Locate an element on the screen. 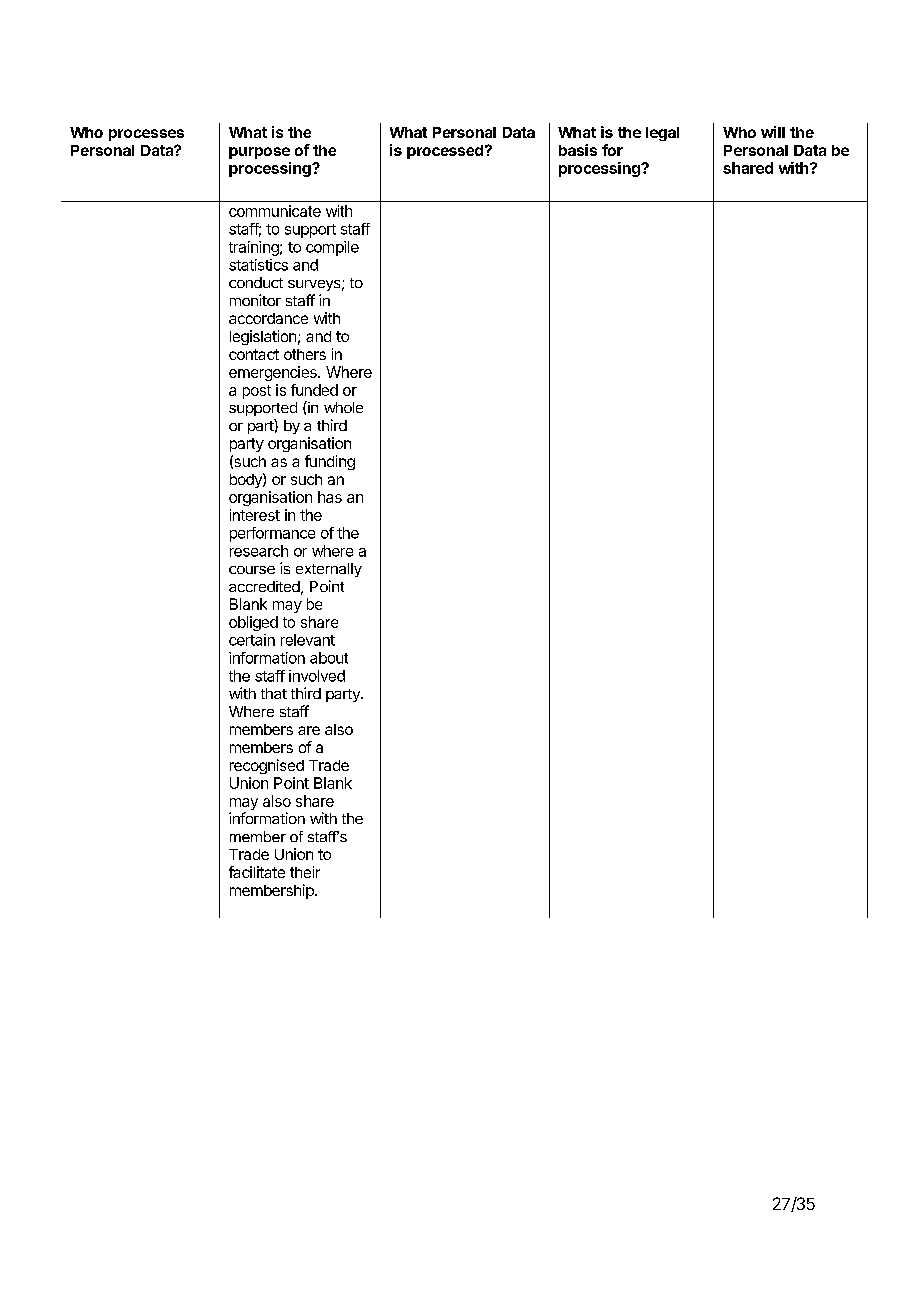  processed is located at coordinates (445, 152).
